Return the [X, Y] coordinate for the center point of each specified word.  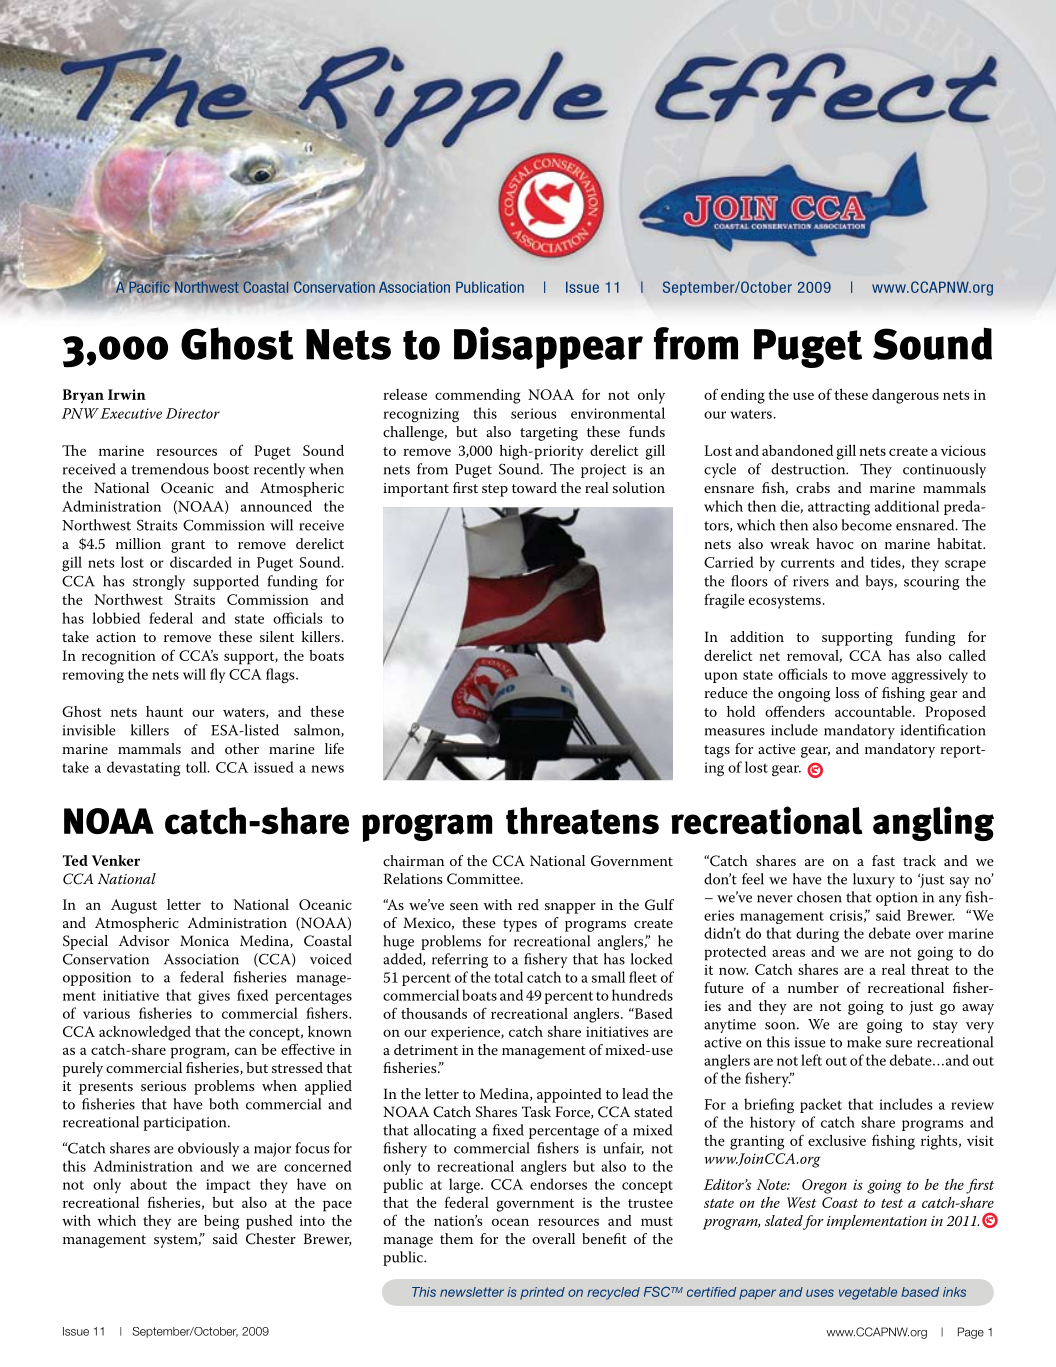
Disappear [548, 348]
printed [542, 1293]
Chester [271, 1239]
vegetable [868, 1293]
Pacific [149, 286]
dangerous [905, 396]
